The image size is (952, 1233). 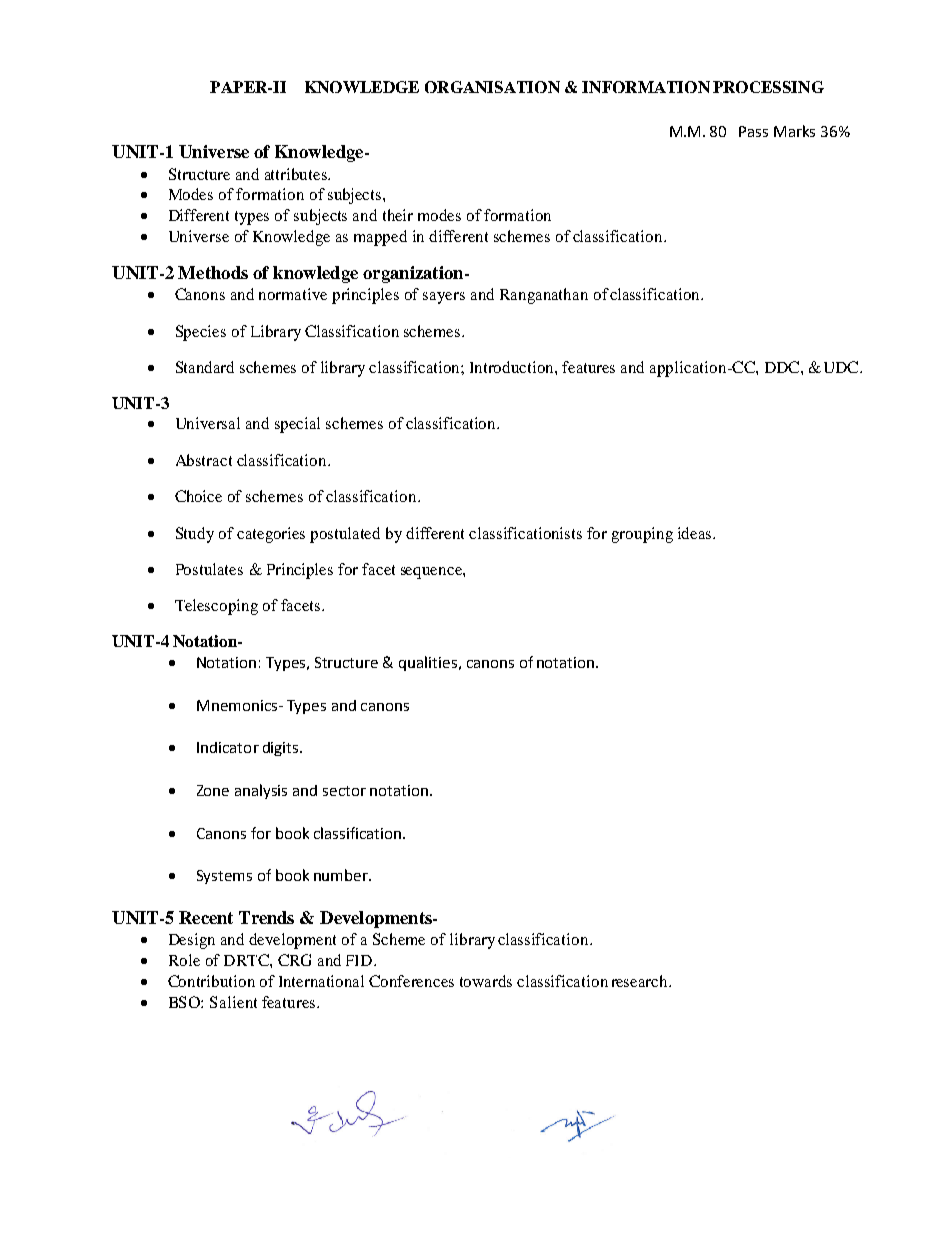 I want to click on categories, so click(x=271, y=535).
